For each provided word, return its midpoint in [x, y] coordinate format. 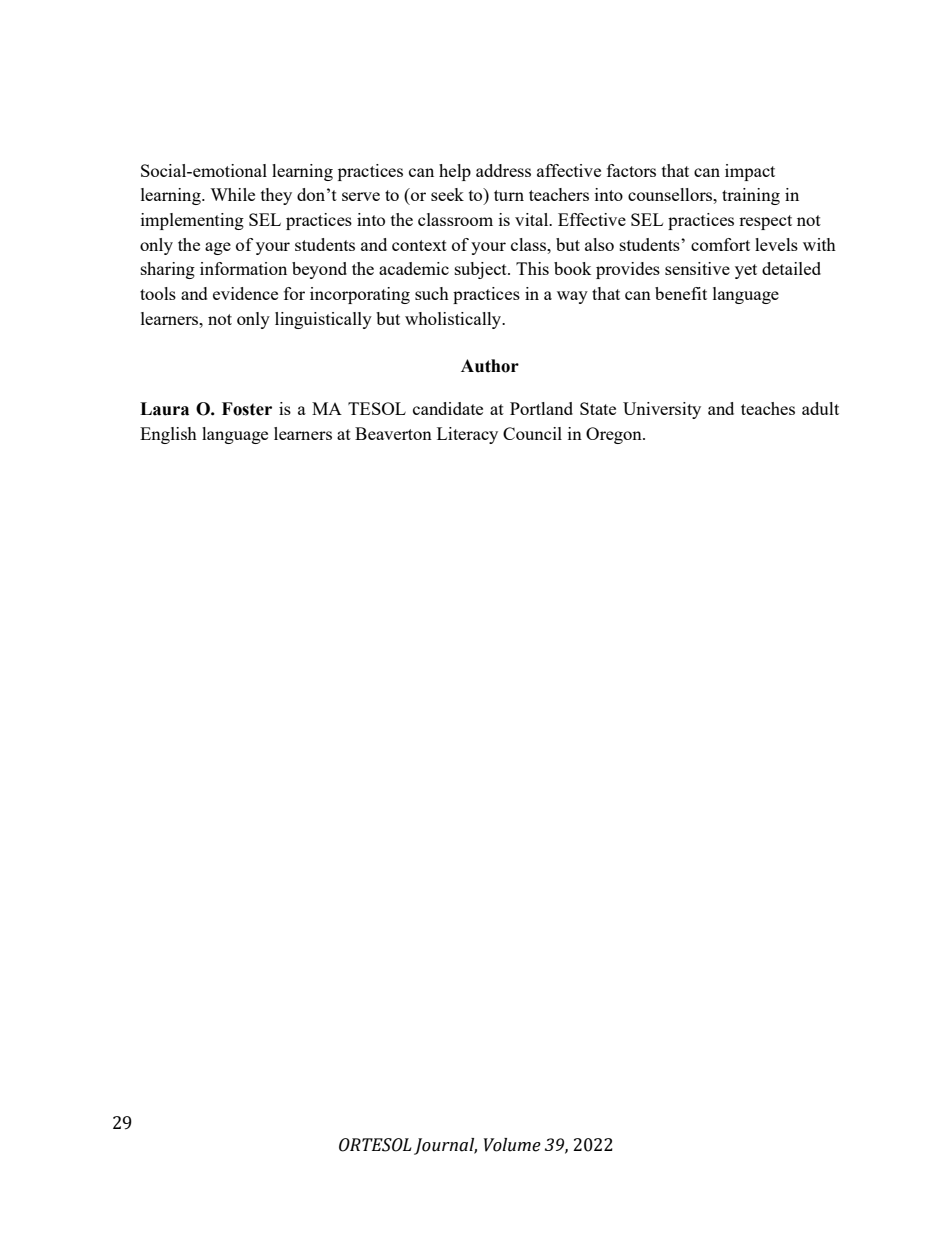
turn [509, 195]
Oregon [615, 435]
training [751, 196]
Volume [512, 1145]
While [232, 194]
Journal [445, 1146]
